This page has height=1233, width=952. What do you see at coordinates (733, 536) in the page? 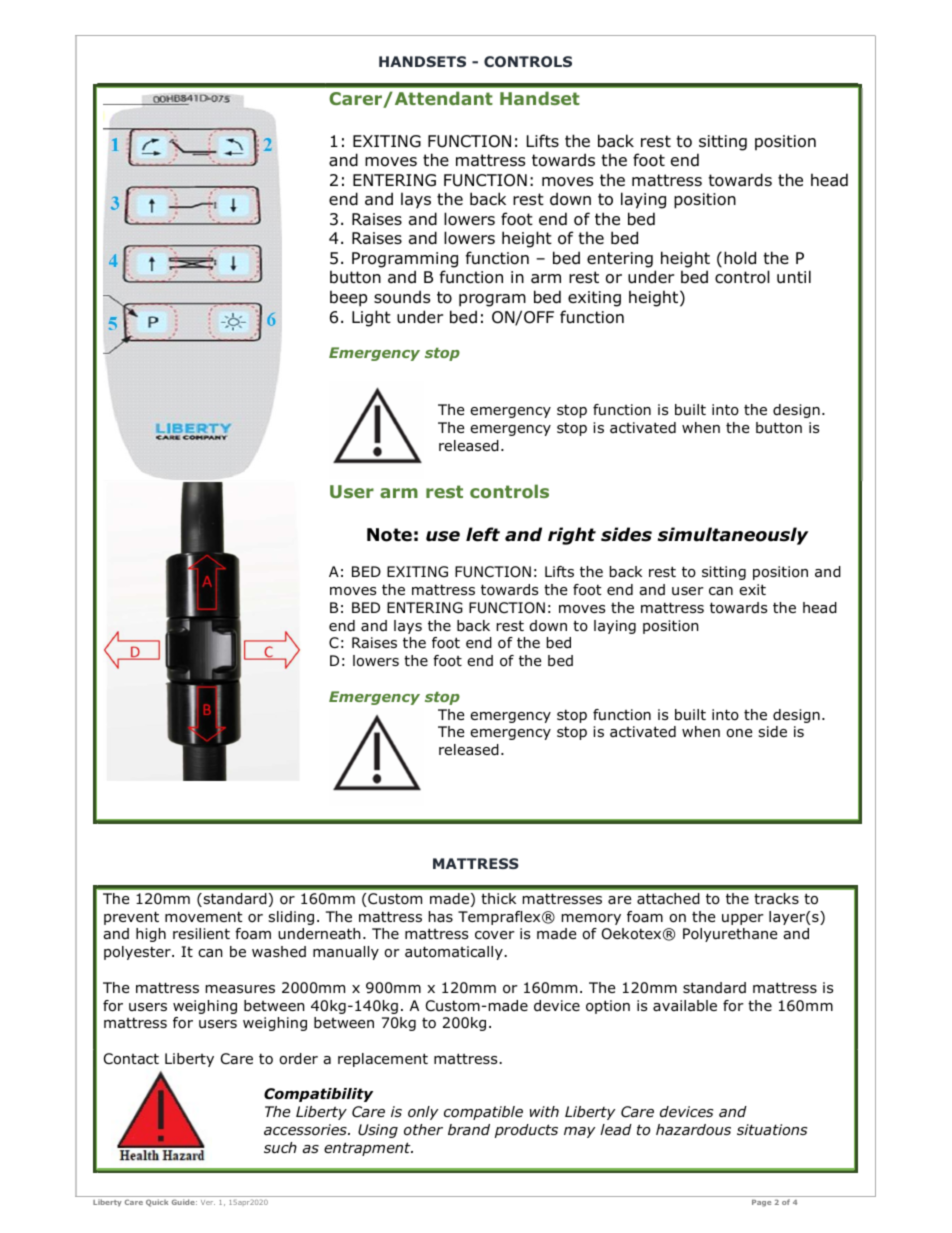
I see `simultaneously` at bounding box center [733, 536].
